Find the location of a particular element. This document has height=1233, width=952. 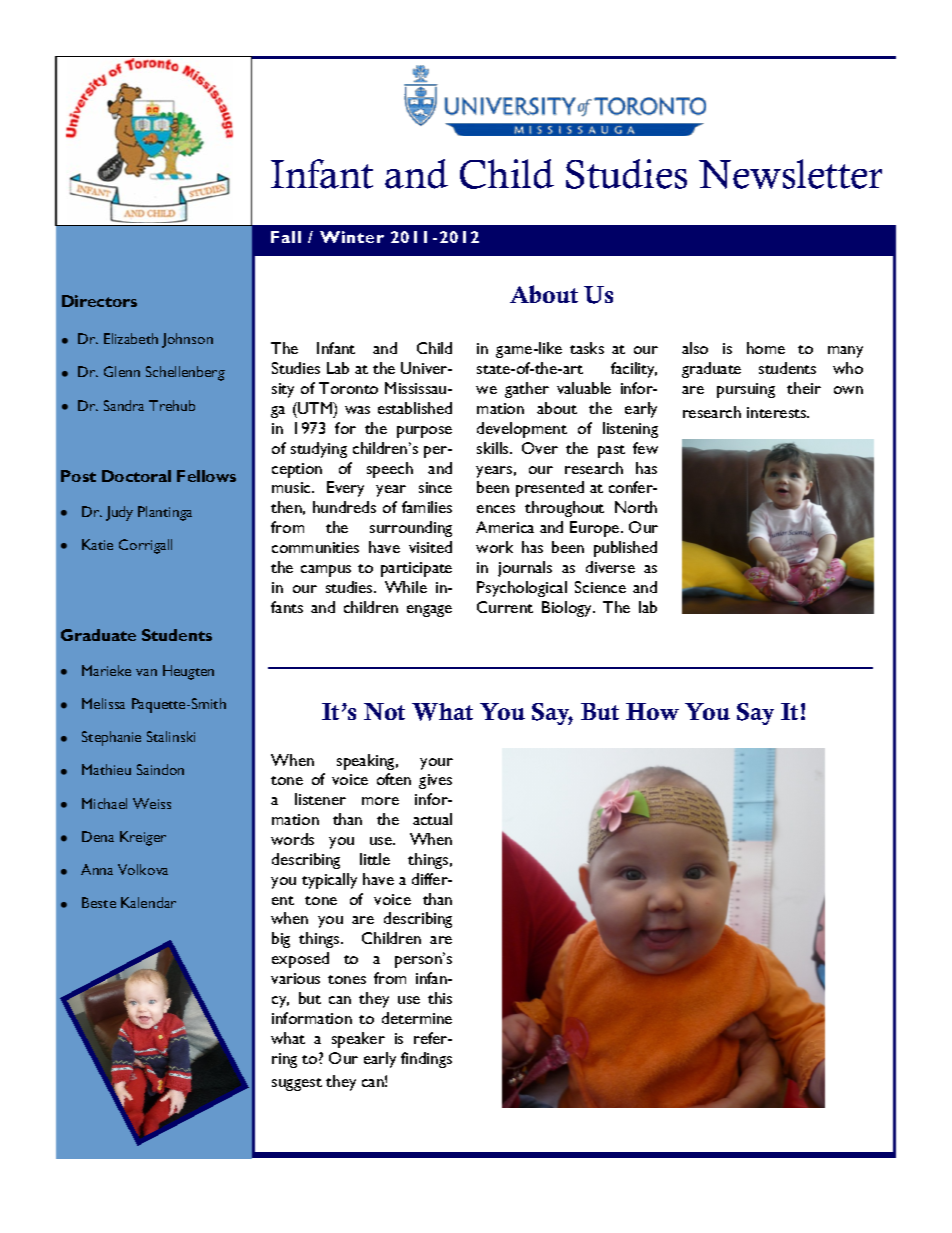

Winter is located at coordinates (352, 237).
